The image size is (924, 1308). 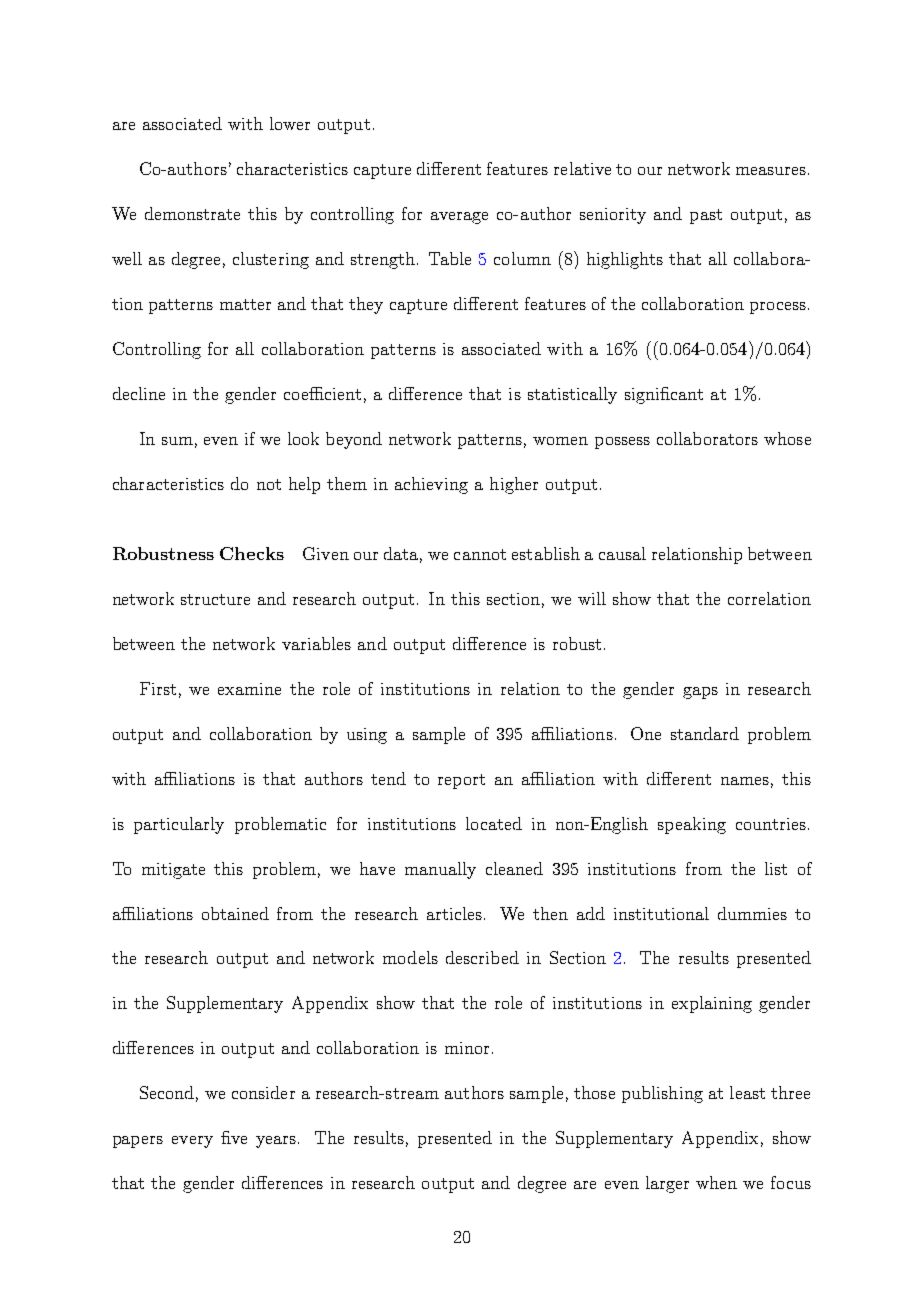 I want to click on measures, so click(x=771, y=171).
